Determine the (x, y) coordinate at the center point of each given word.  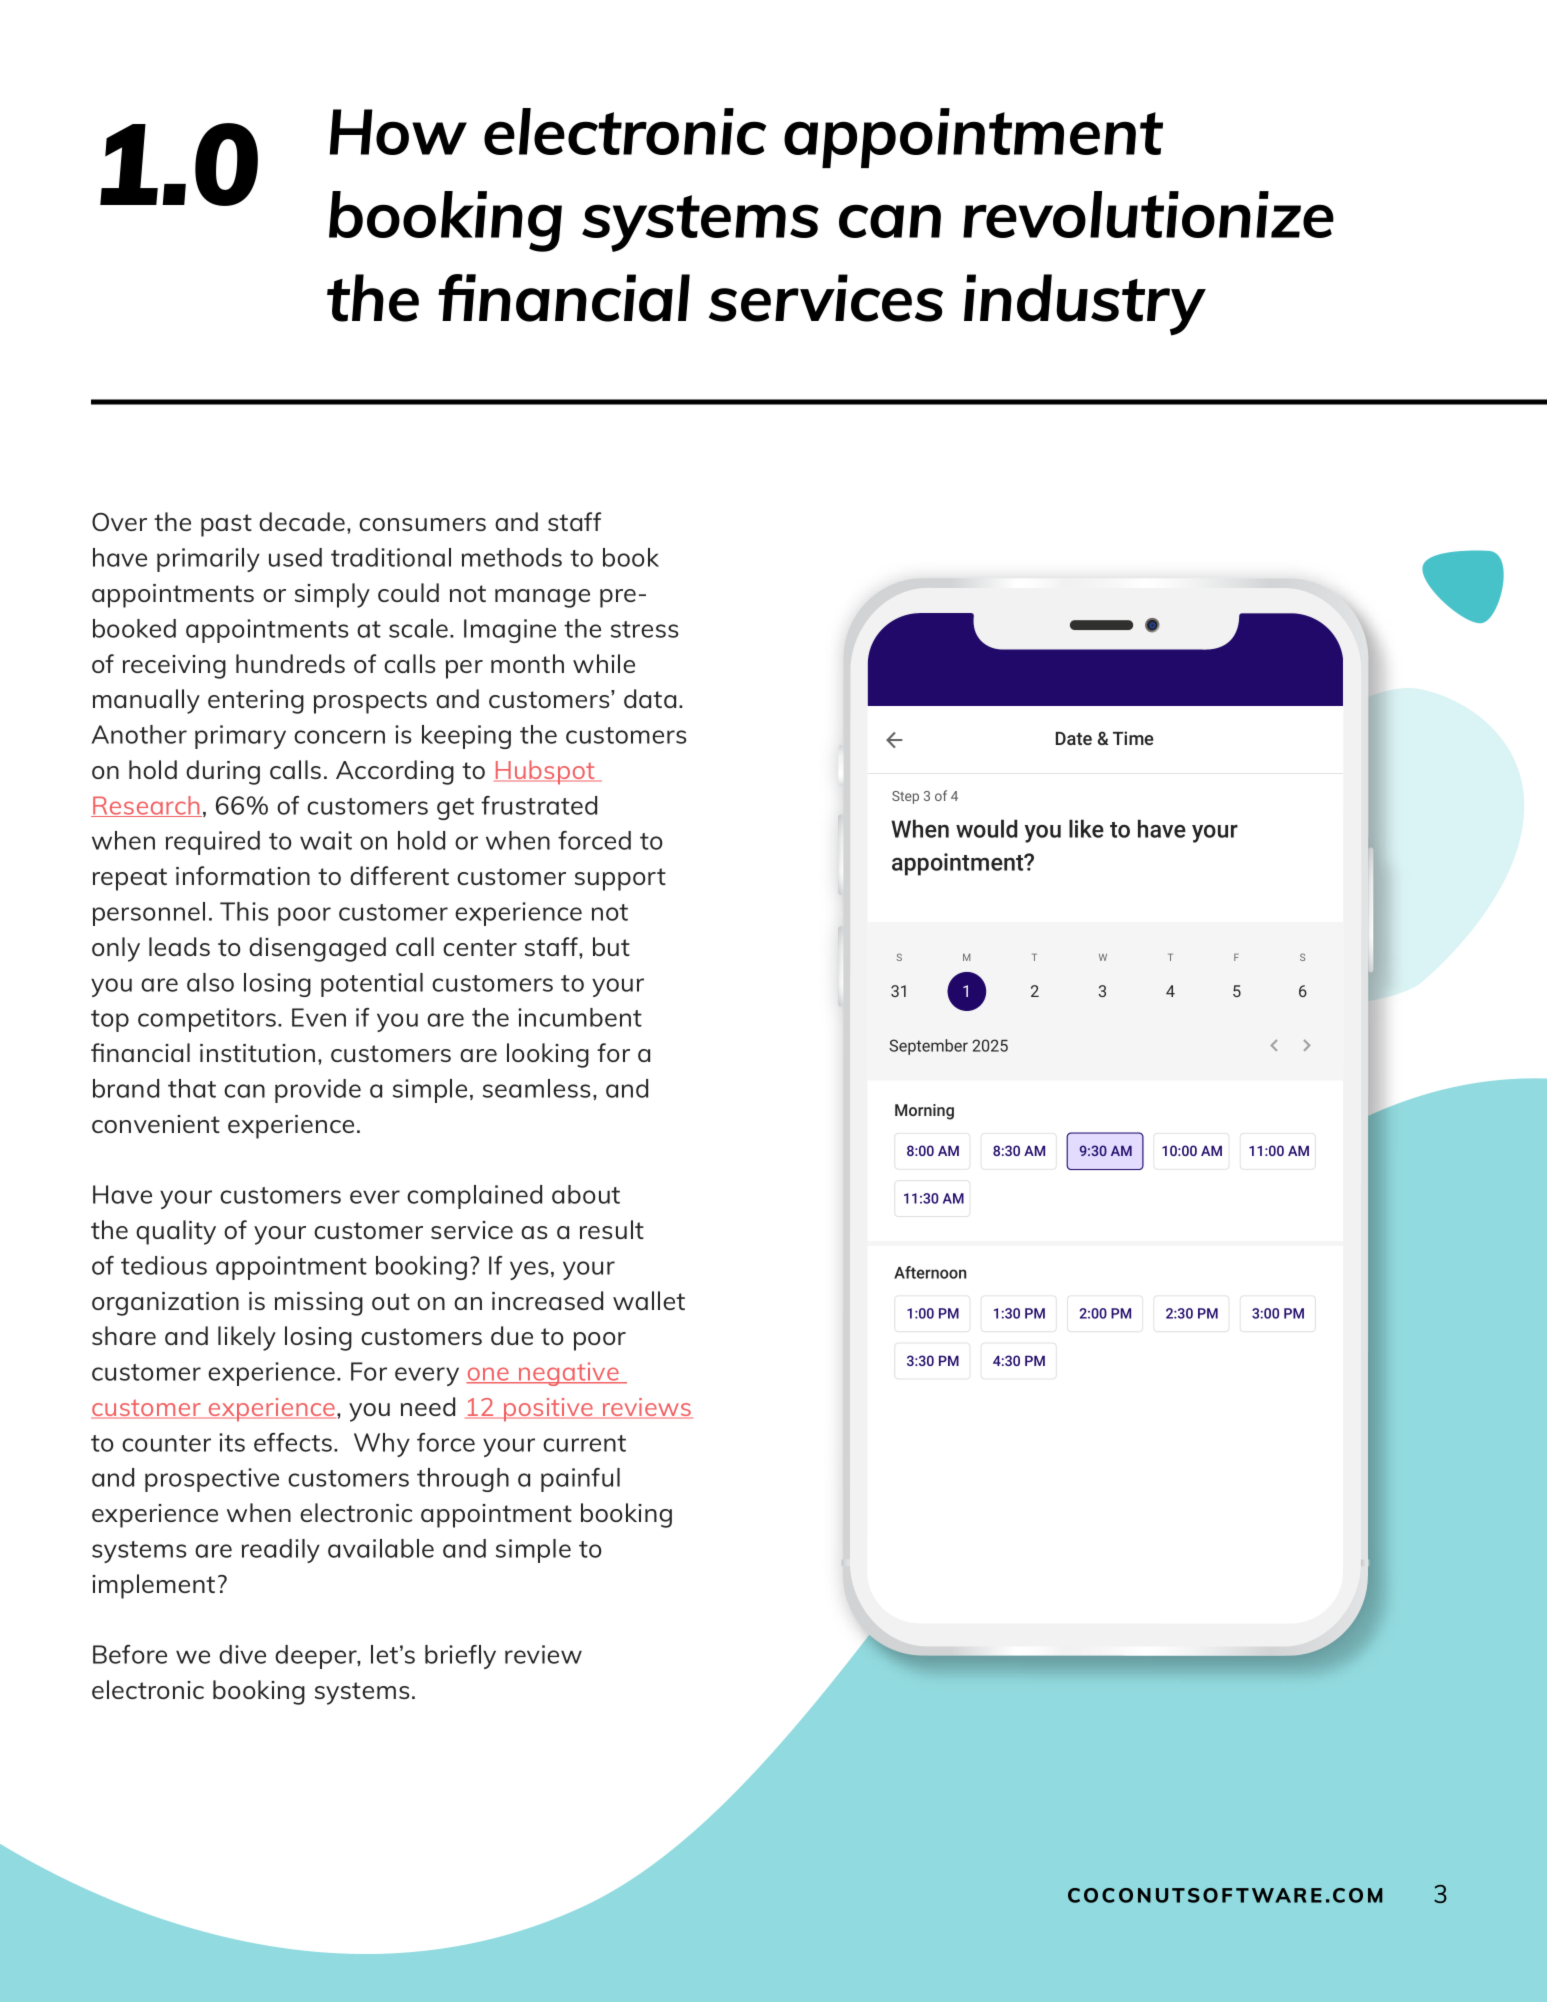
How (398, 132)
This (244, 911)
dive (242, 1654)
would (987, 828)
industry (1085, 305)
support (620, 879)
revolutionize (1148, 214)
